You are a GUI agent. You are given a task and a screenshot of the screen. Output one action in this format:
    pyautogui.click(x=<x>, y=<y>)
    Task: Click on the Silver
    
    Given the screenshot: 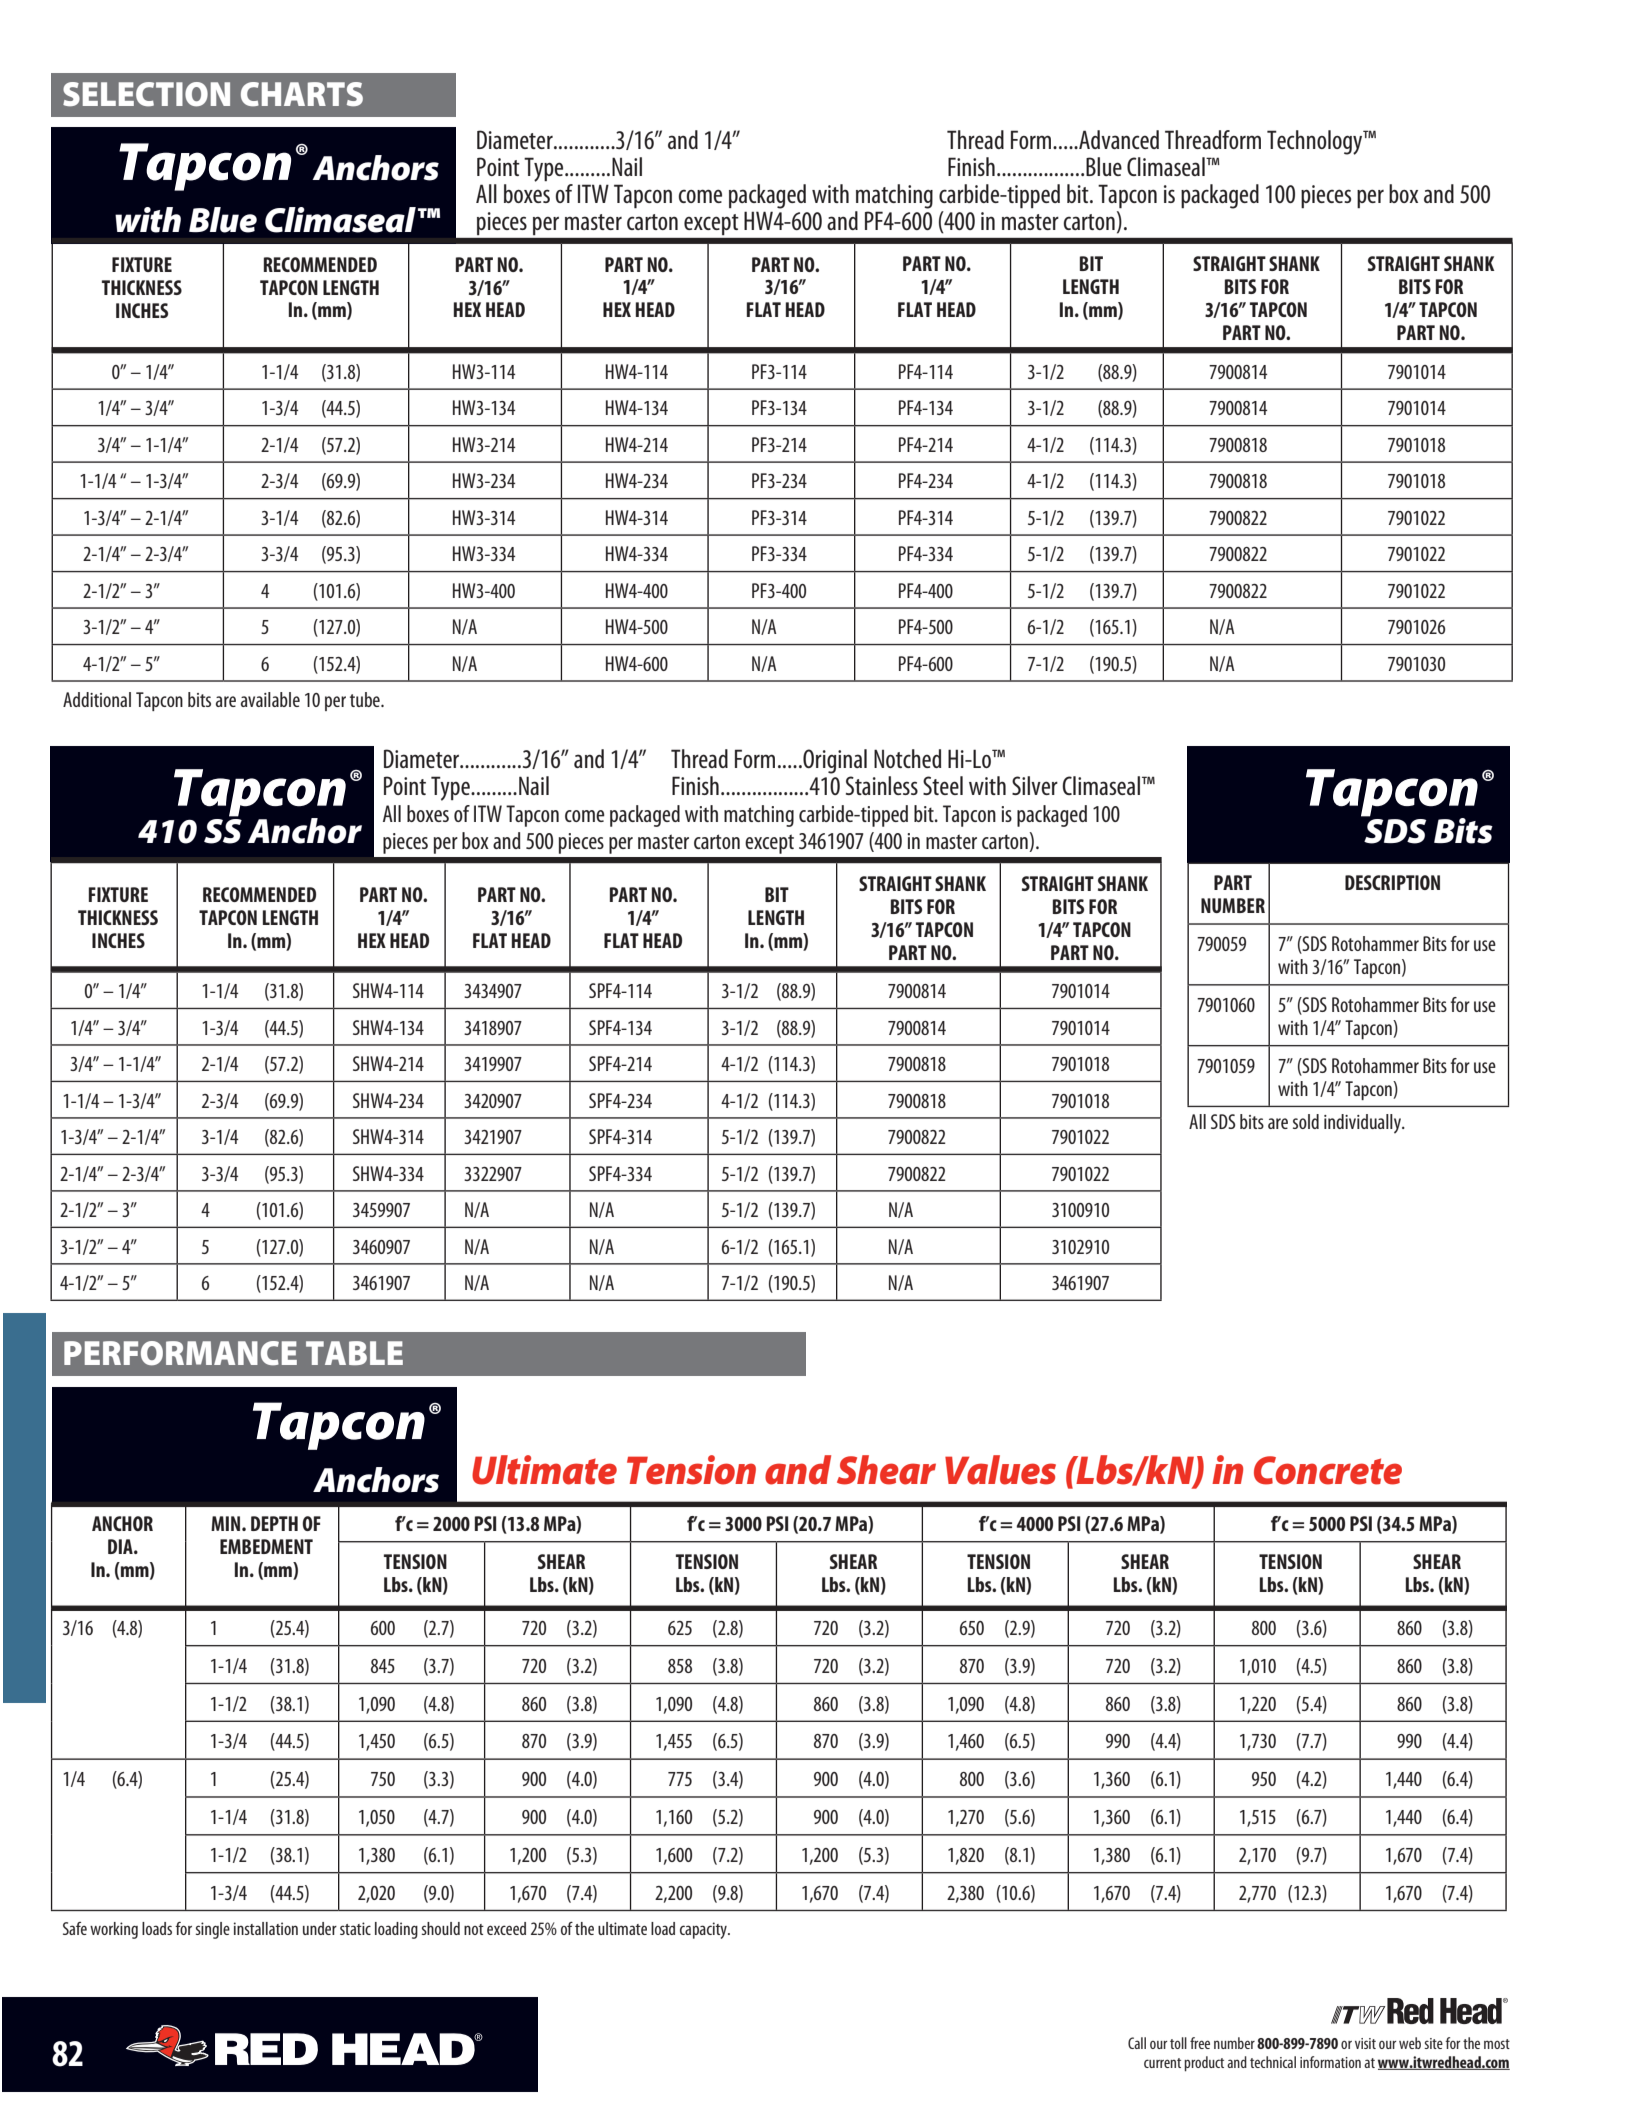 What is the action you would take?
    pyautogui.click(x=1035, y=785)
